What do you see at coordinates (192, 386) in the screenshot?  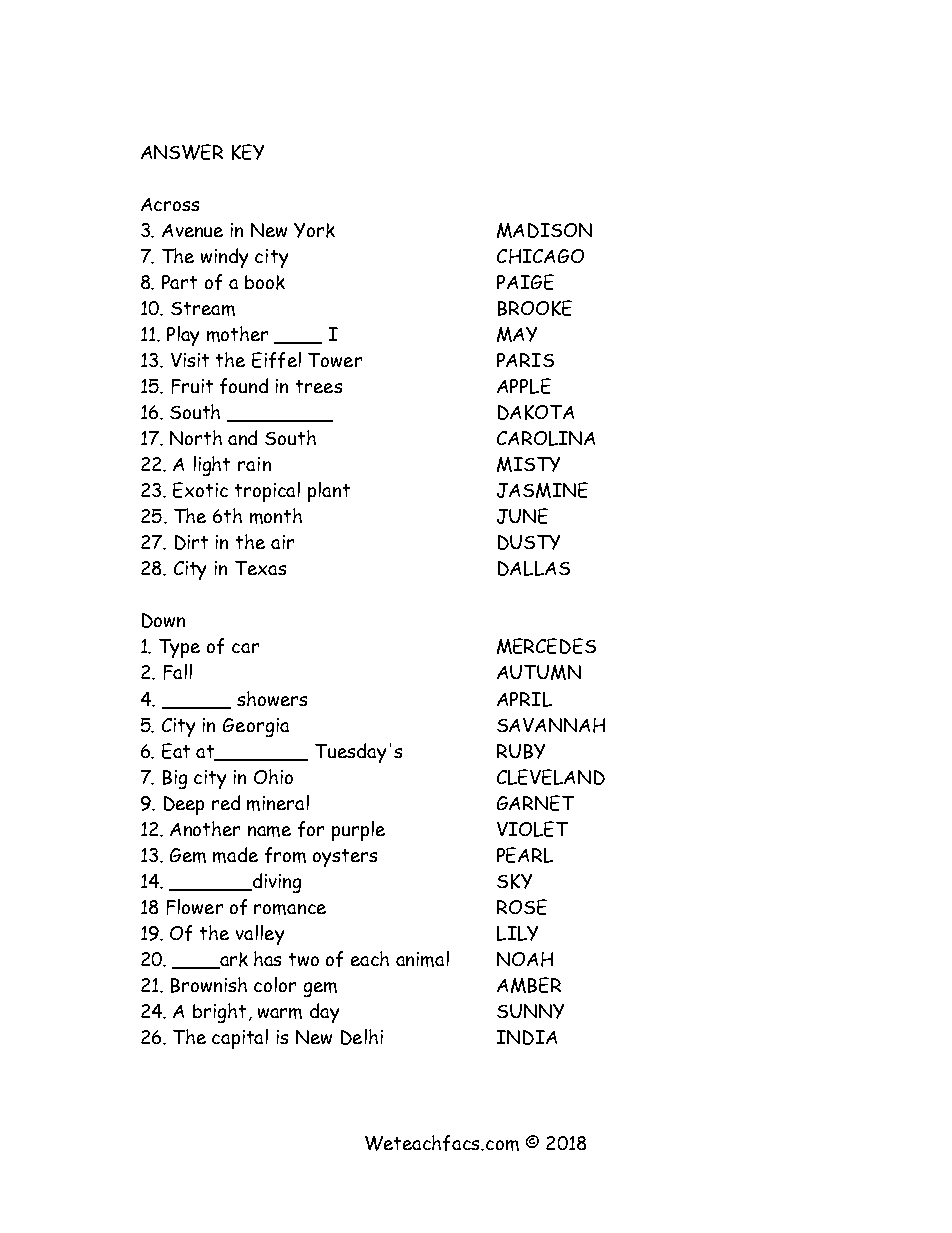 I see `Fruit` at bounding box center [192, 386].
